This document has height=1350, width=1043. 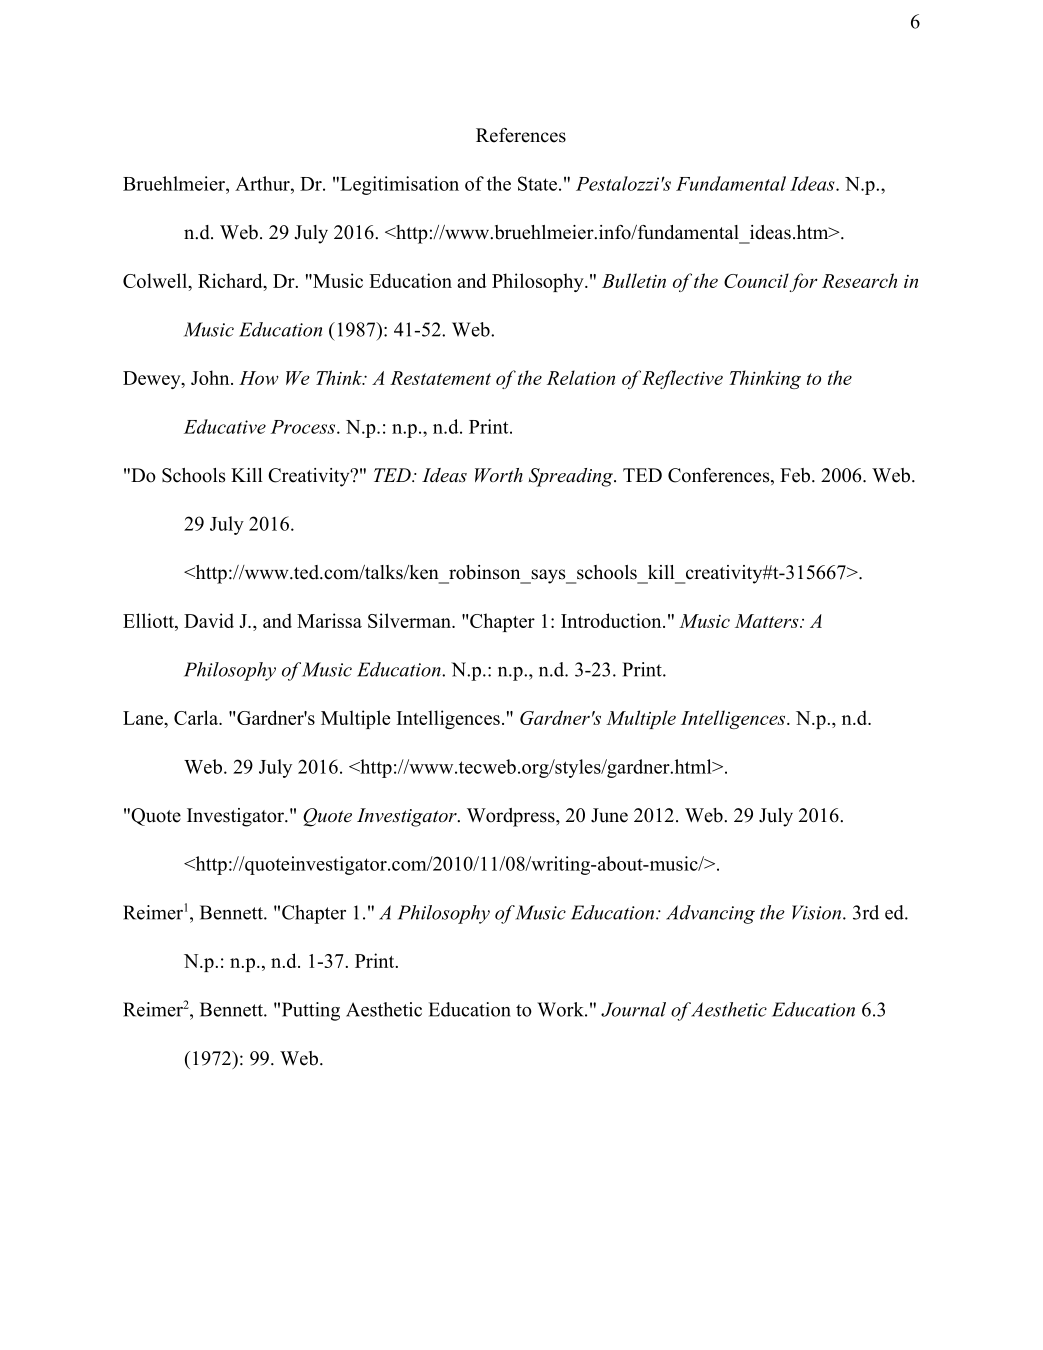 What do you see at coordinates (768, 621) in the document?
I see `Matters` at bounding box center [768, 621].
